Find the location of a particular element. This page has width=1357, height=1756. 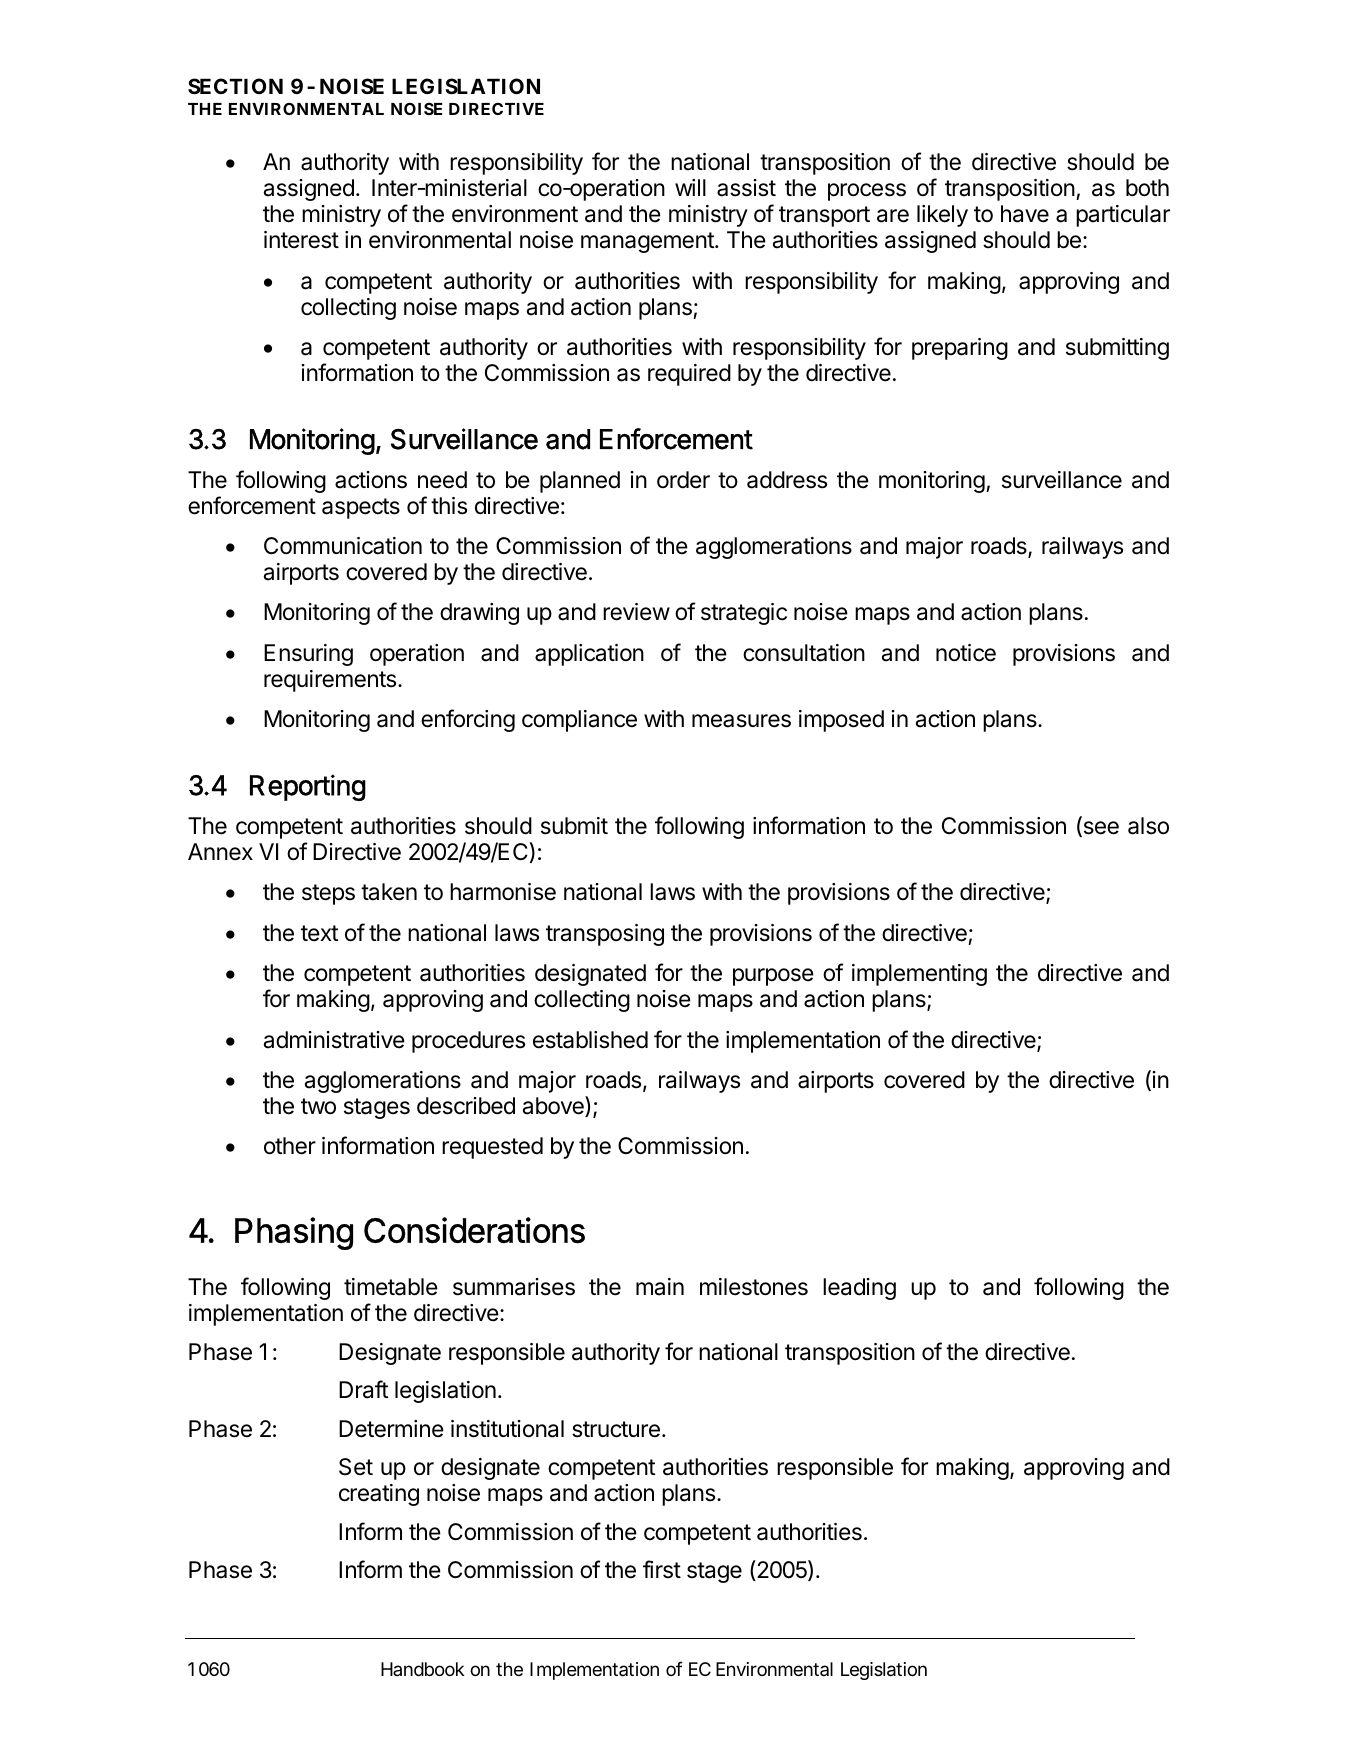

two is located at coordinates (318, 1106).
